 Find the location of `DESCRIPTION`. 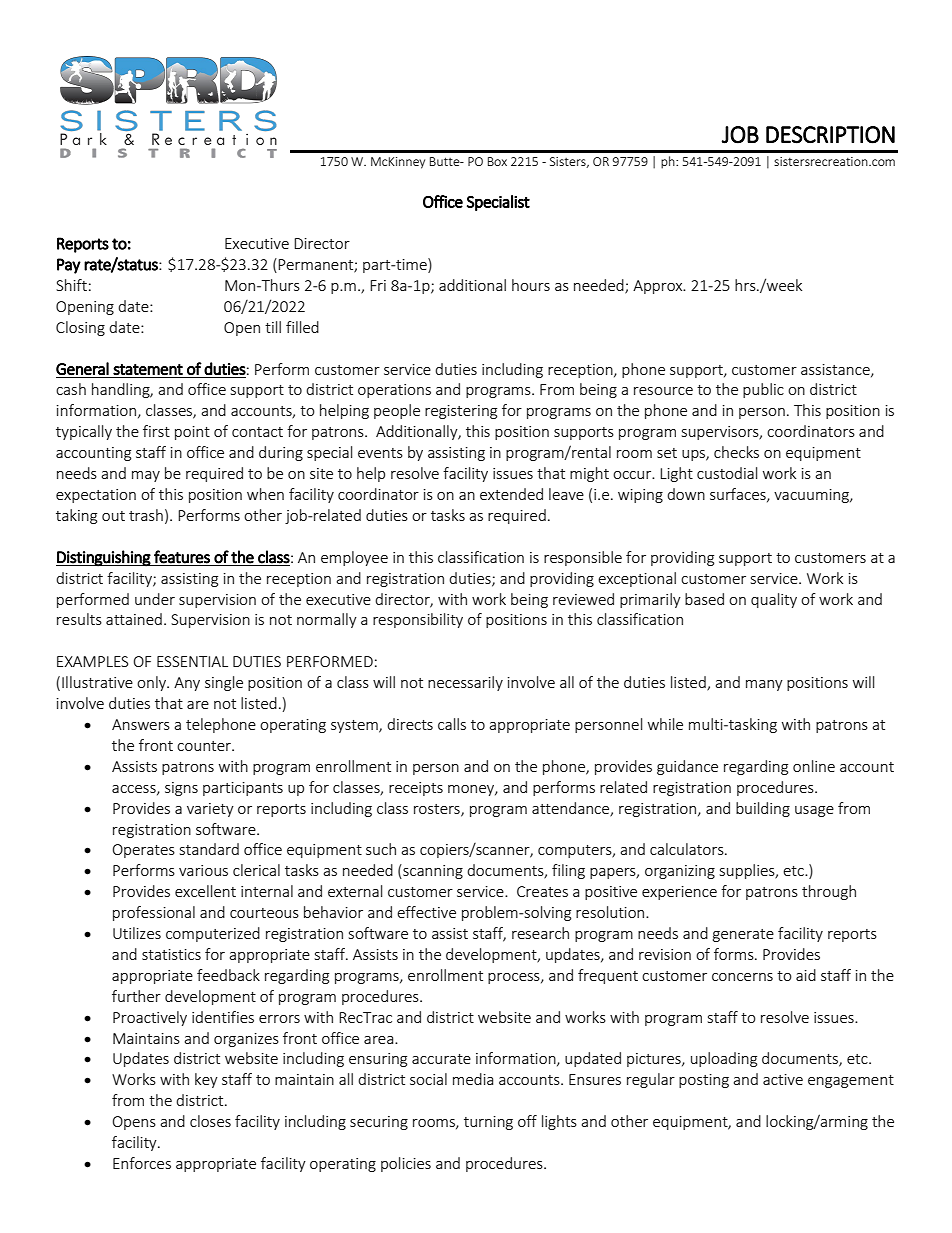

DESCRIPTION is located at coordinates (830, 135).
